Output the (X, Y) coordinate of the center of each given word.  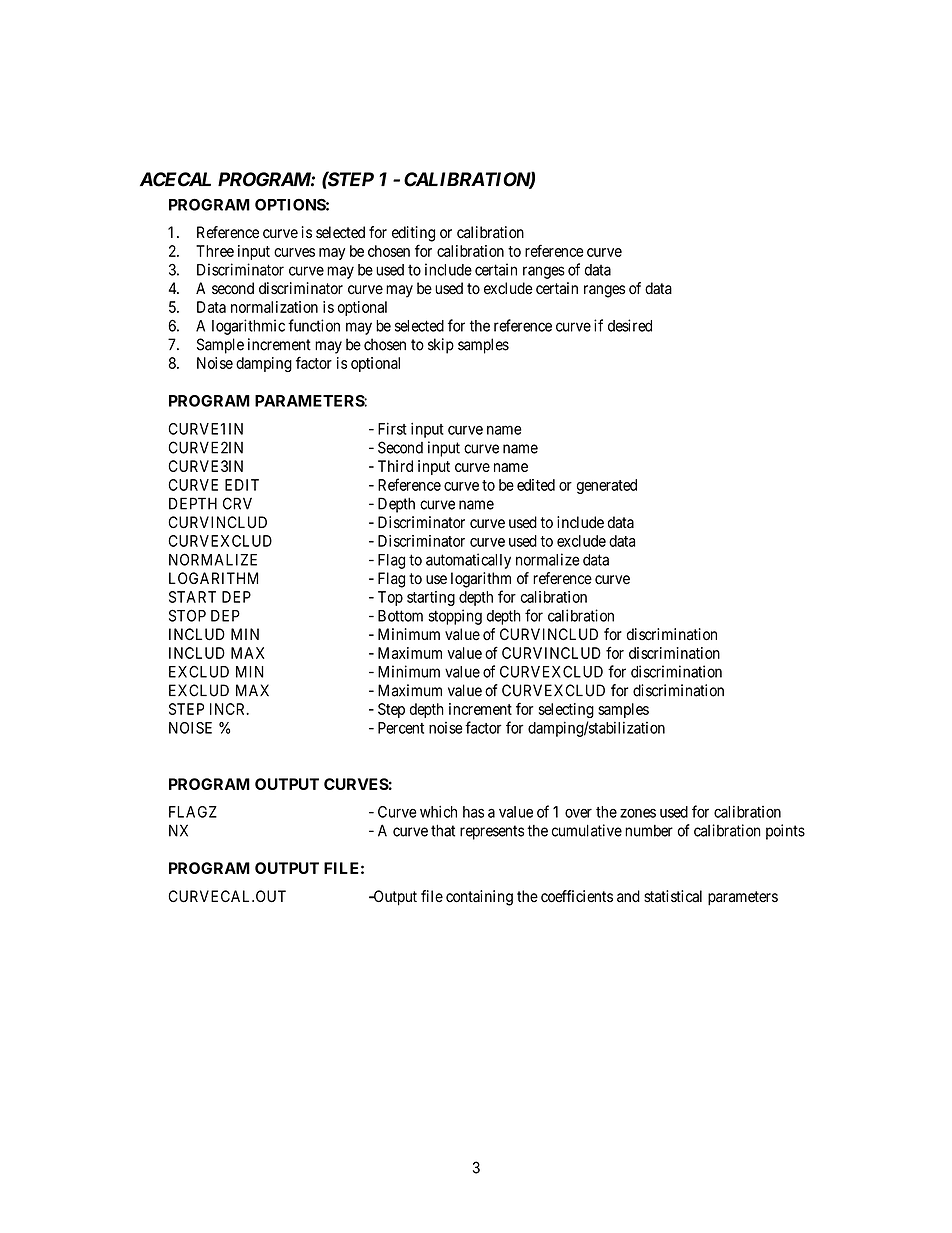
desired (630, 325)
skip (441, 346)
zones (638, 813)
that (443, 830)
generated (607, 486)
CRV (237, 503)
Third (395, 466)
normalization (274, 307)
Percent (401, 728)
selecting (566, 710)
